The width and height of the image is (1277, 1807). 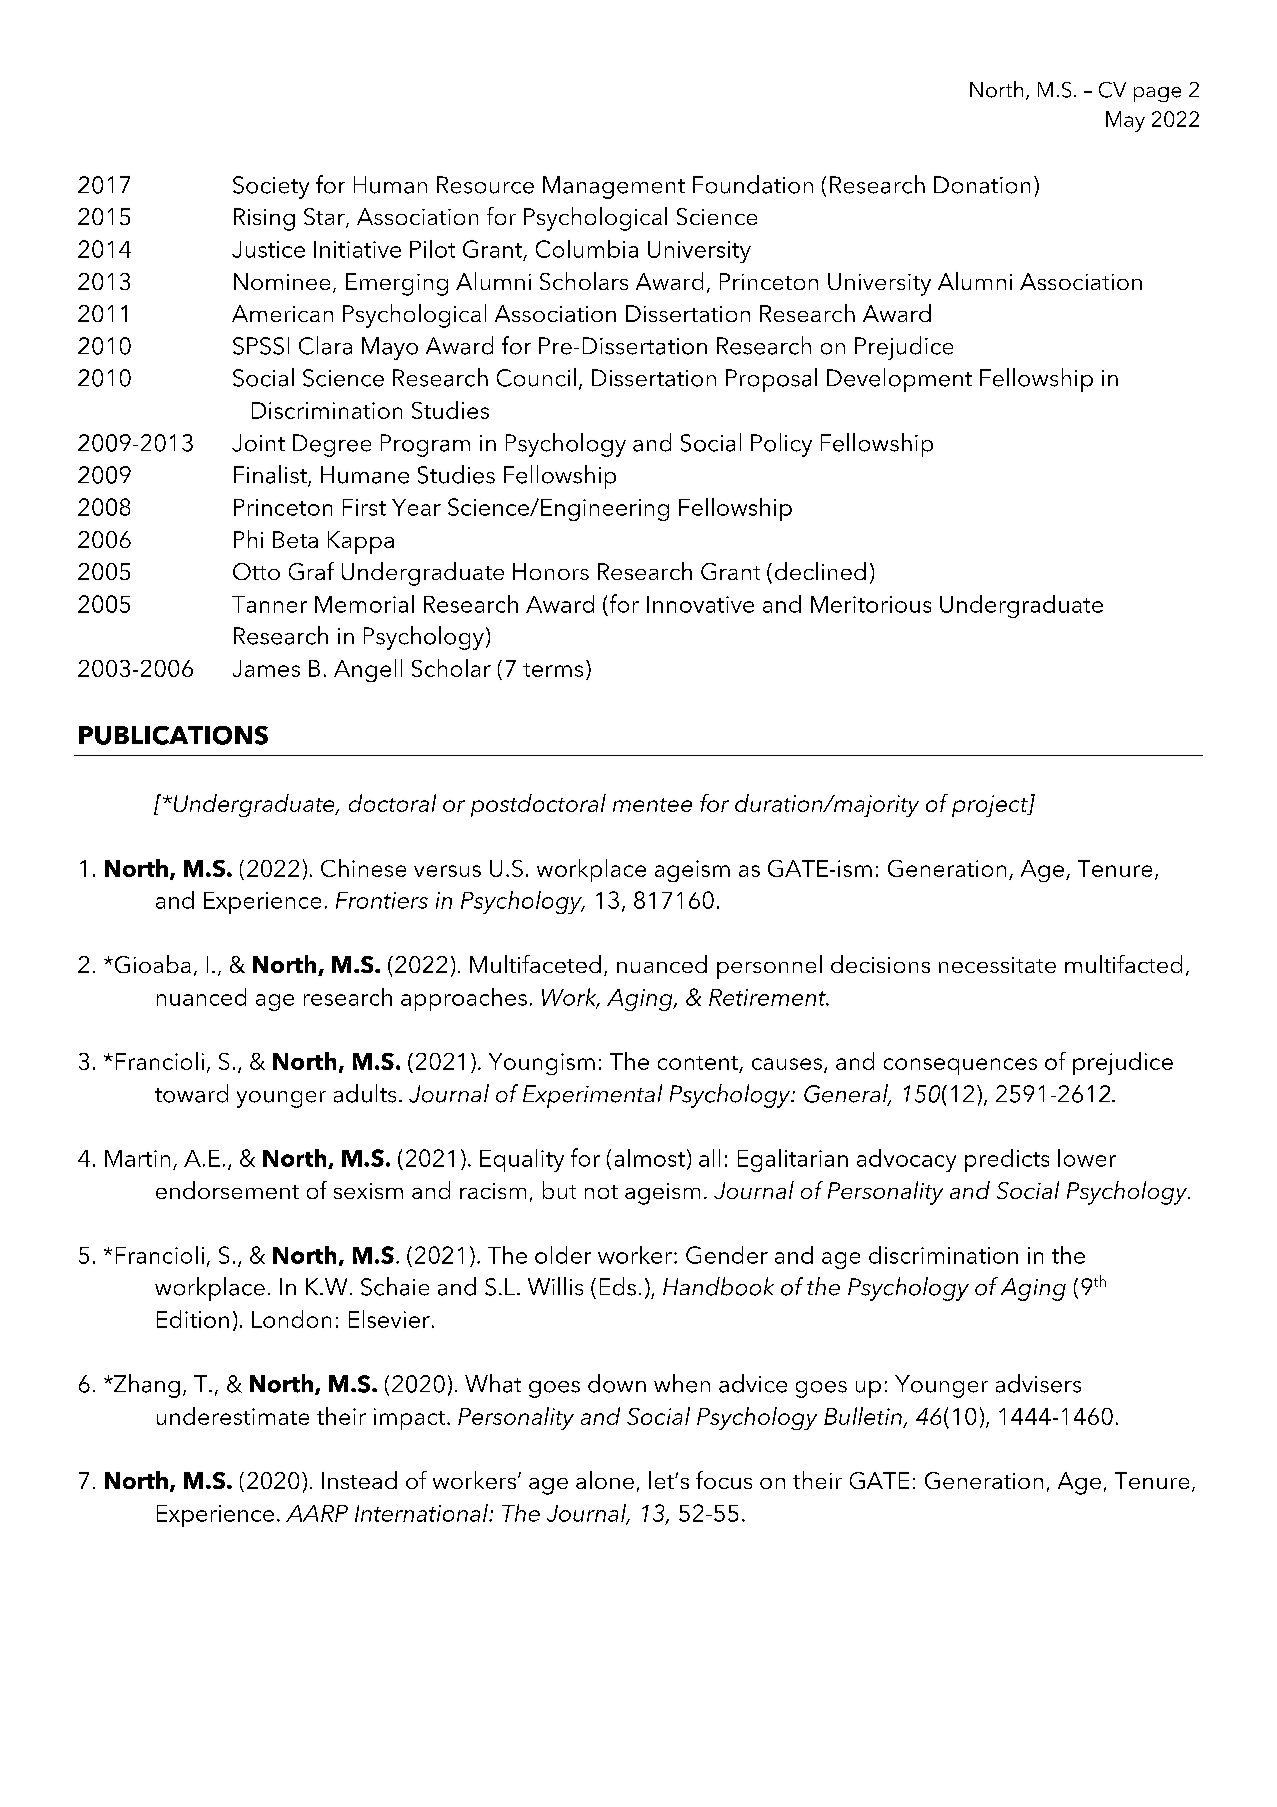 What do you see at coordinates (605, 1480) in the image?
I see `alone` at bounding box center [605, 1480].
